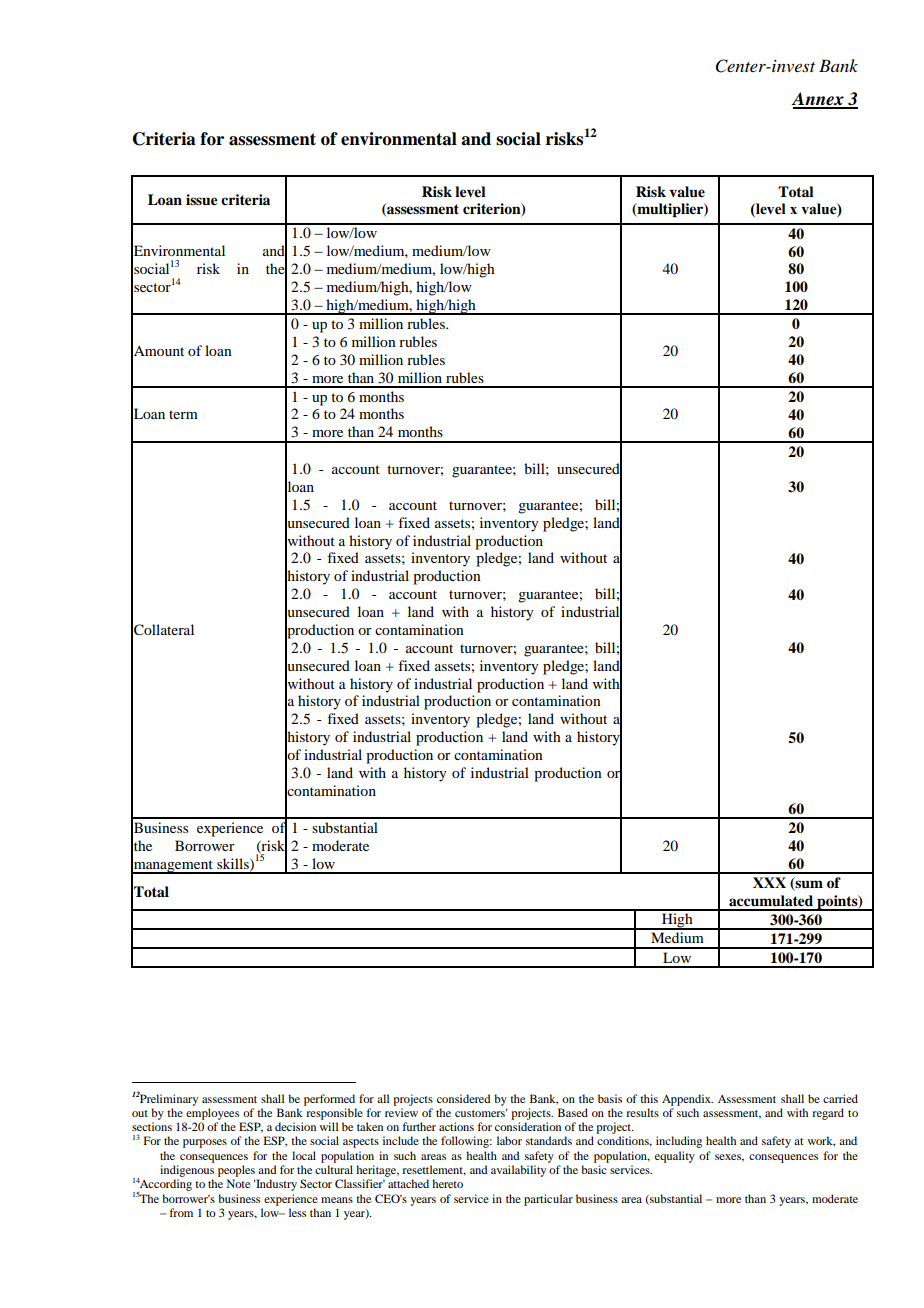 Image resolution: width=924 pixels, height=1308 pixels. Describe the element at coordinates (463, 1098) in the page. I see `considered` at that location.
